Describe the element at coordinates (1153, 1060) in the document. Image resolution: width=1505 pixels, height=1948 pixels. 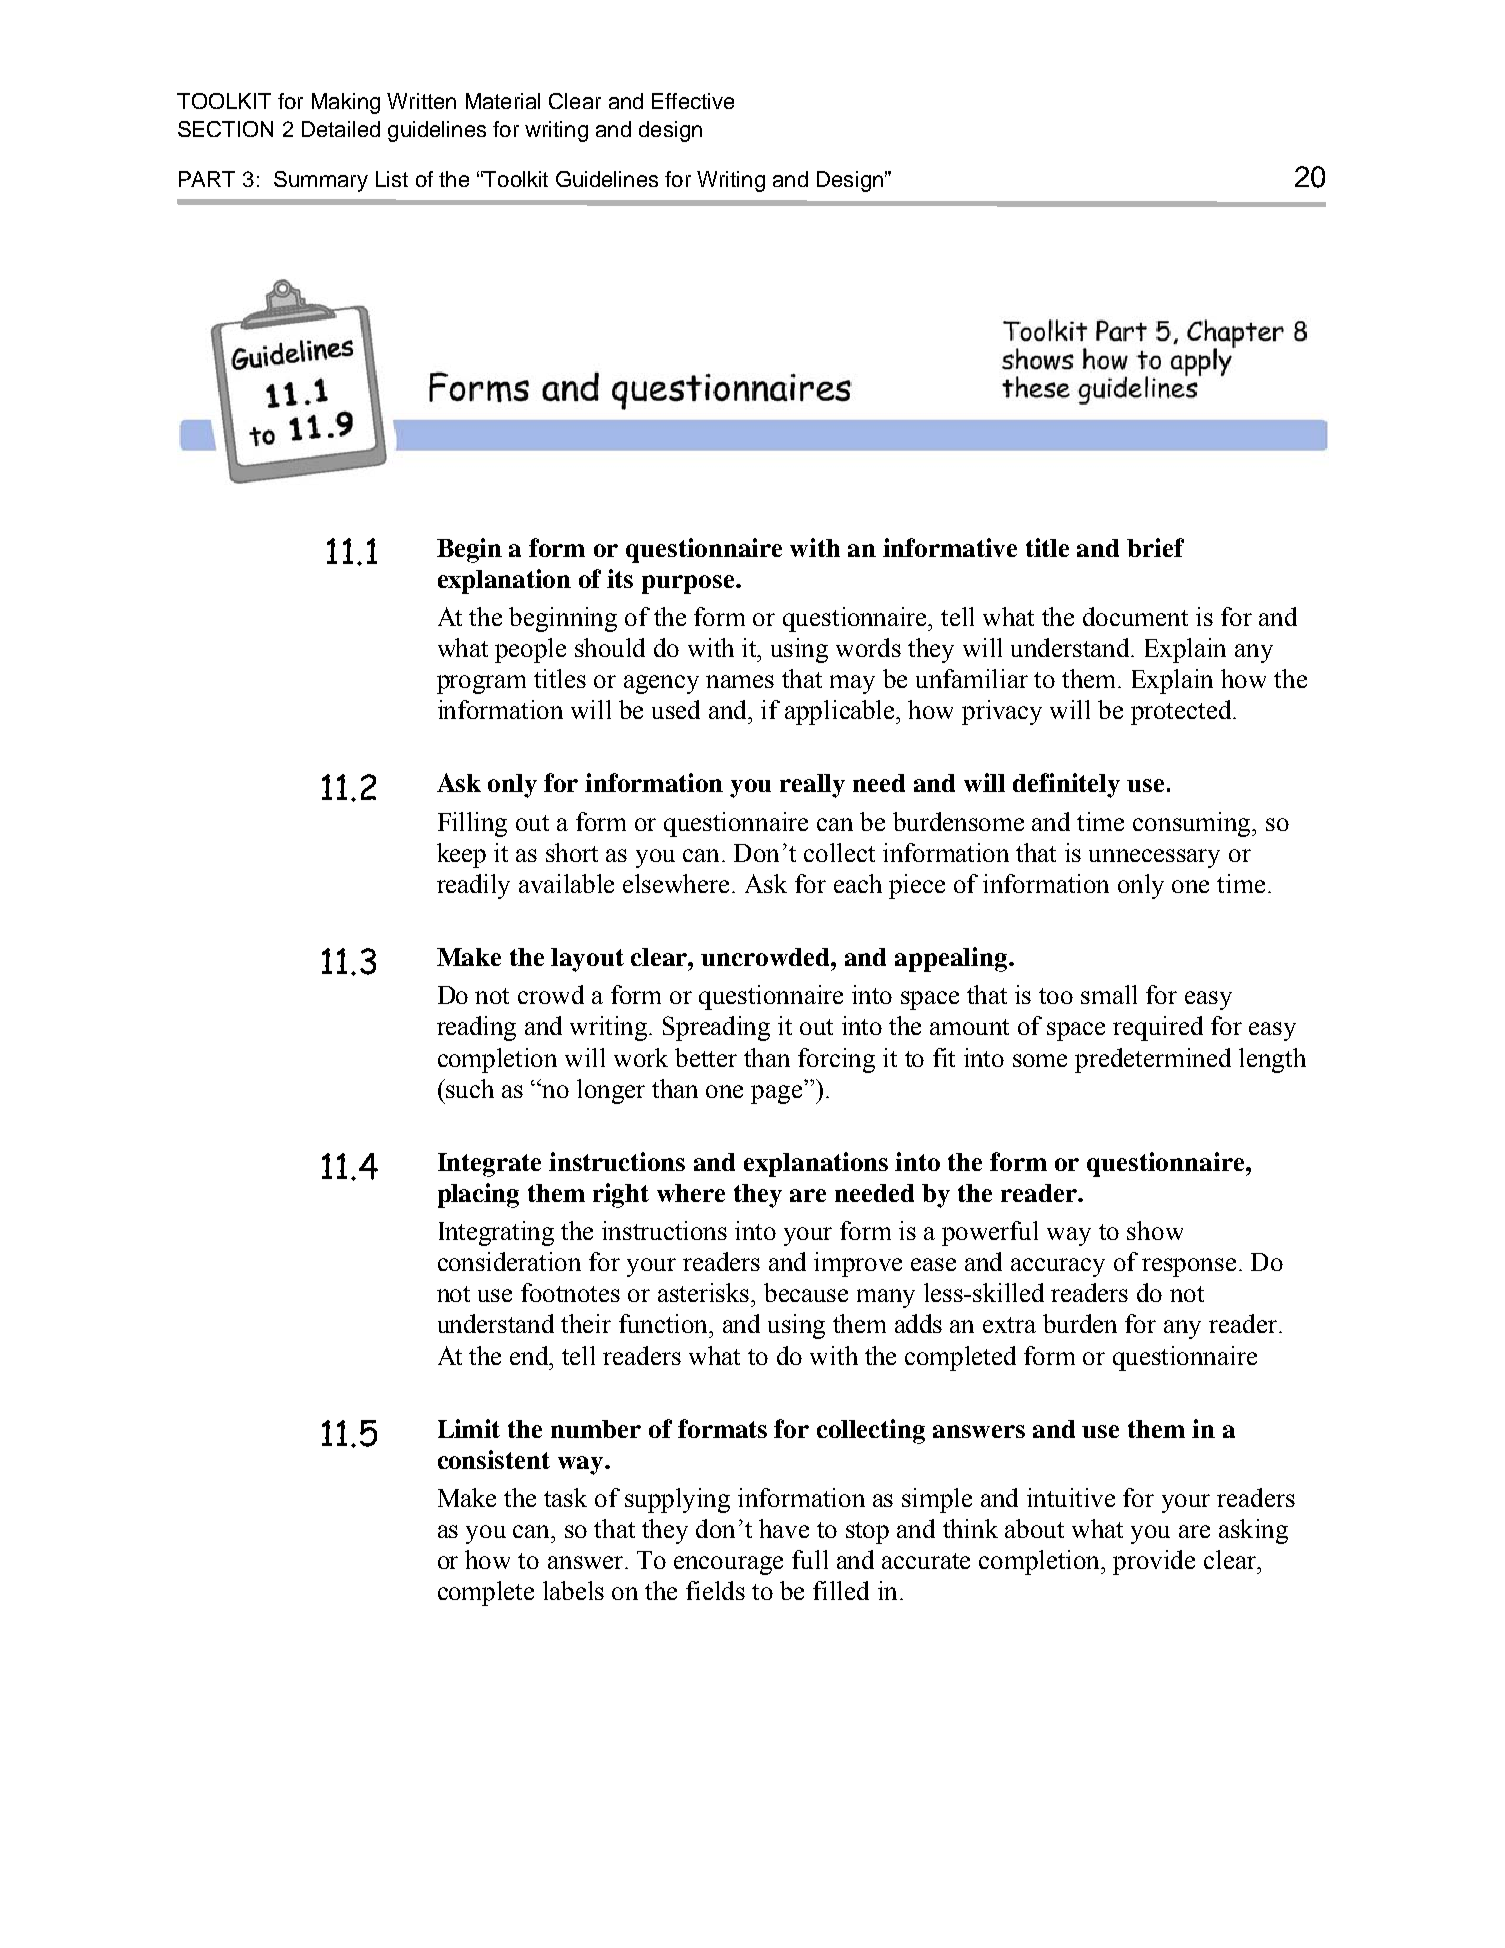
I see `predetermined` at that location.
